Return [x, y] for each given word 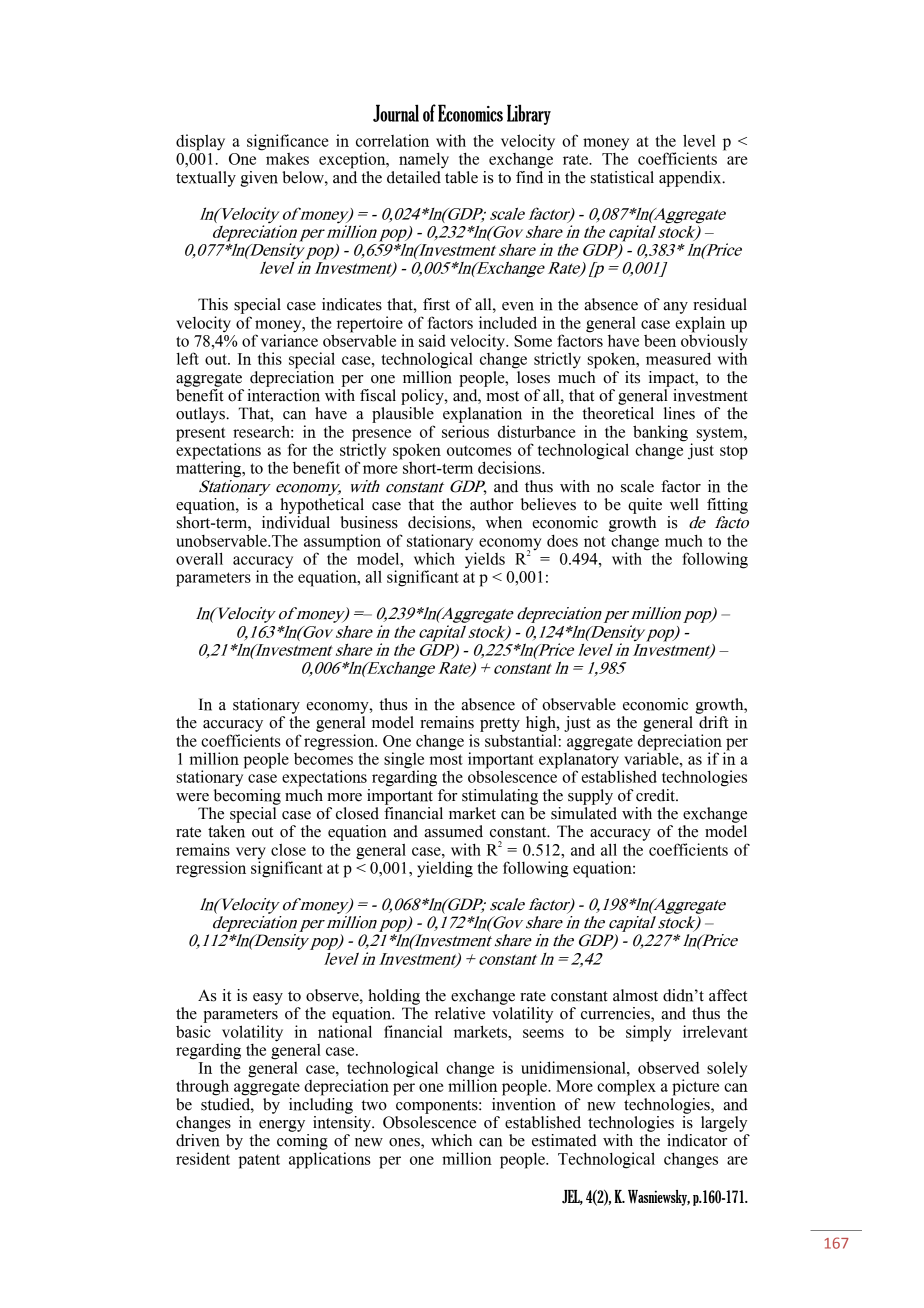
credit [656, 795]
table [461, 177]
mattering [210, 468]
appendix [691, 179]
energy [282, 1126]
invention [524, 1103]
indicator [697, 1140]
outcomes [479, 451]
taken [226, 831]
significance [288, 142]
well [684, 504]
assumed [453, 831]
